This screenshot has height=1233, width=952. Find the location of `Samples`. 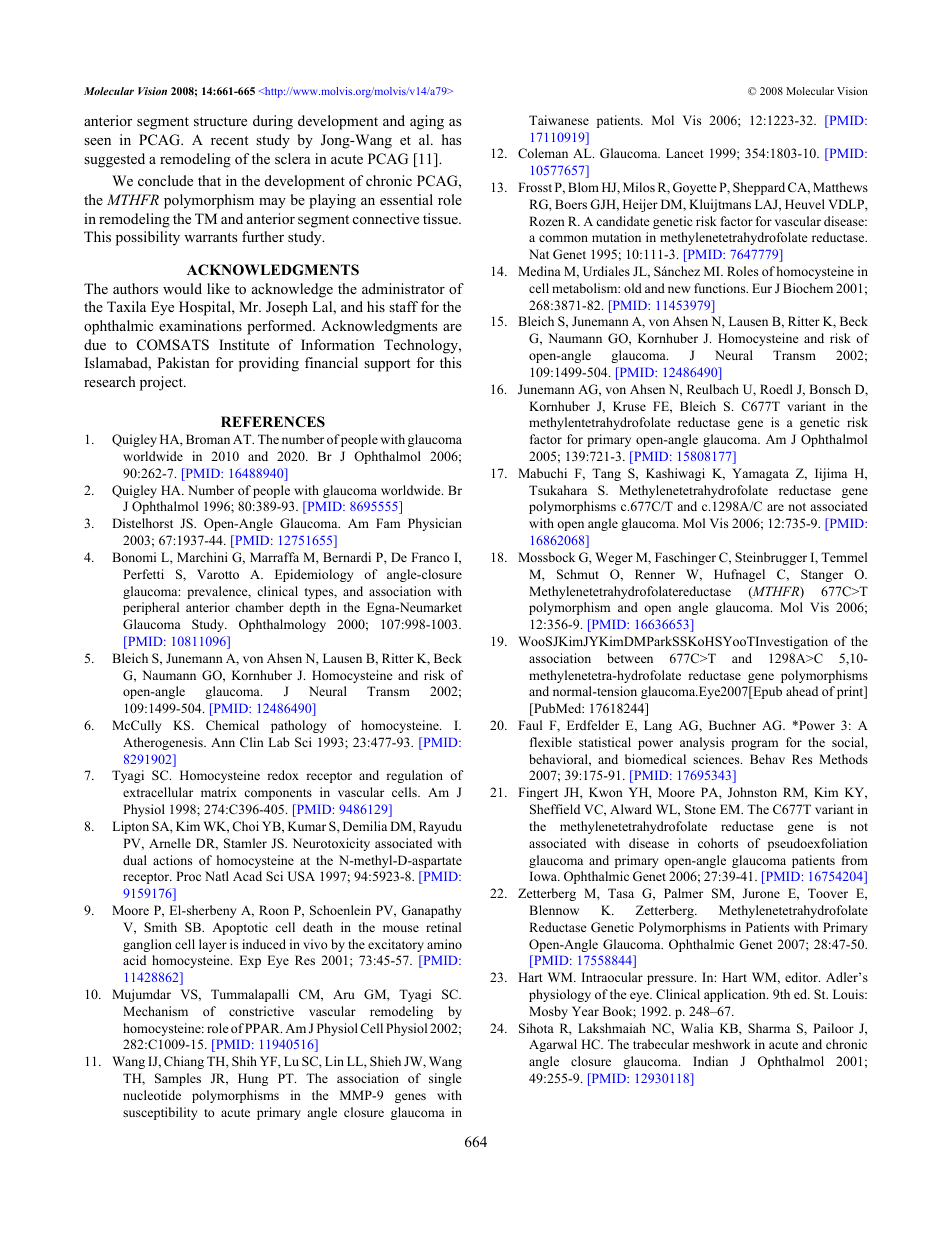

Samples is located at coordinates (178, 1079).
